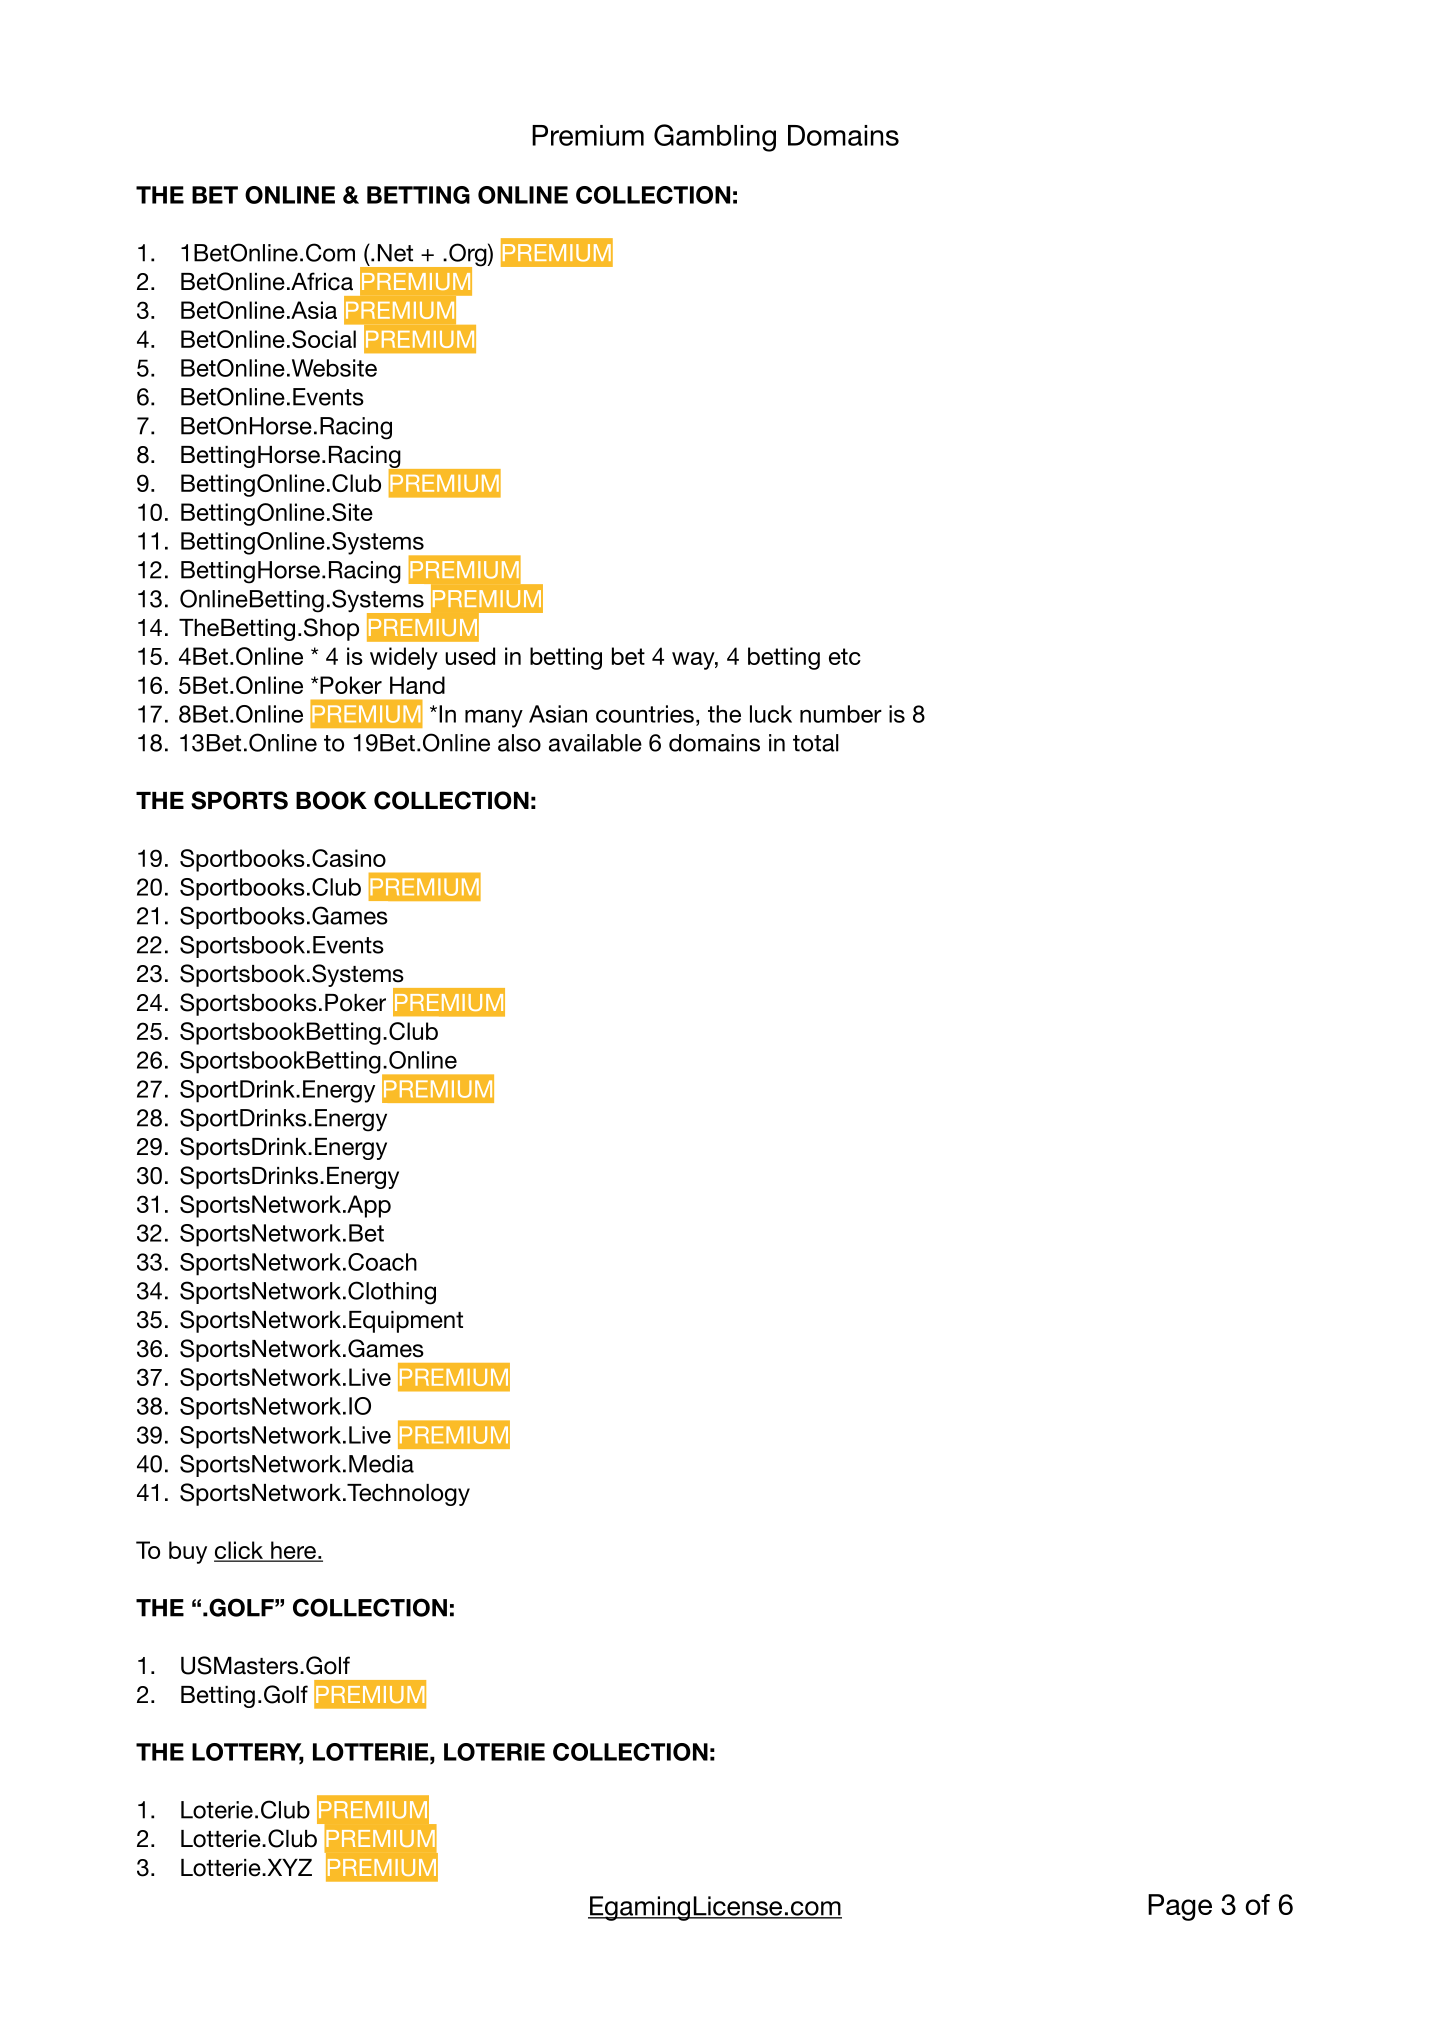 Image resolution: width=1430 pixels, height=2023 pixels. I want to click on etc, so click(845, 656).
